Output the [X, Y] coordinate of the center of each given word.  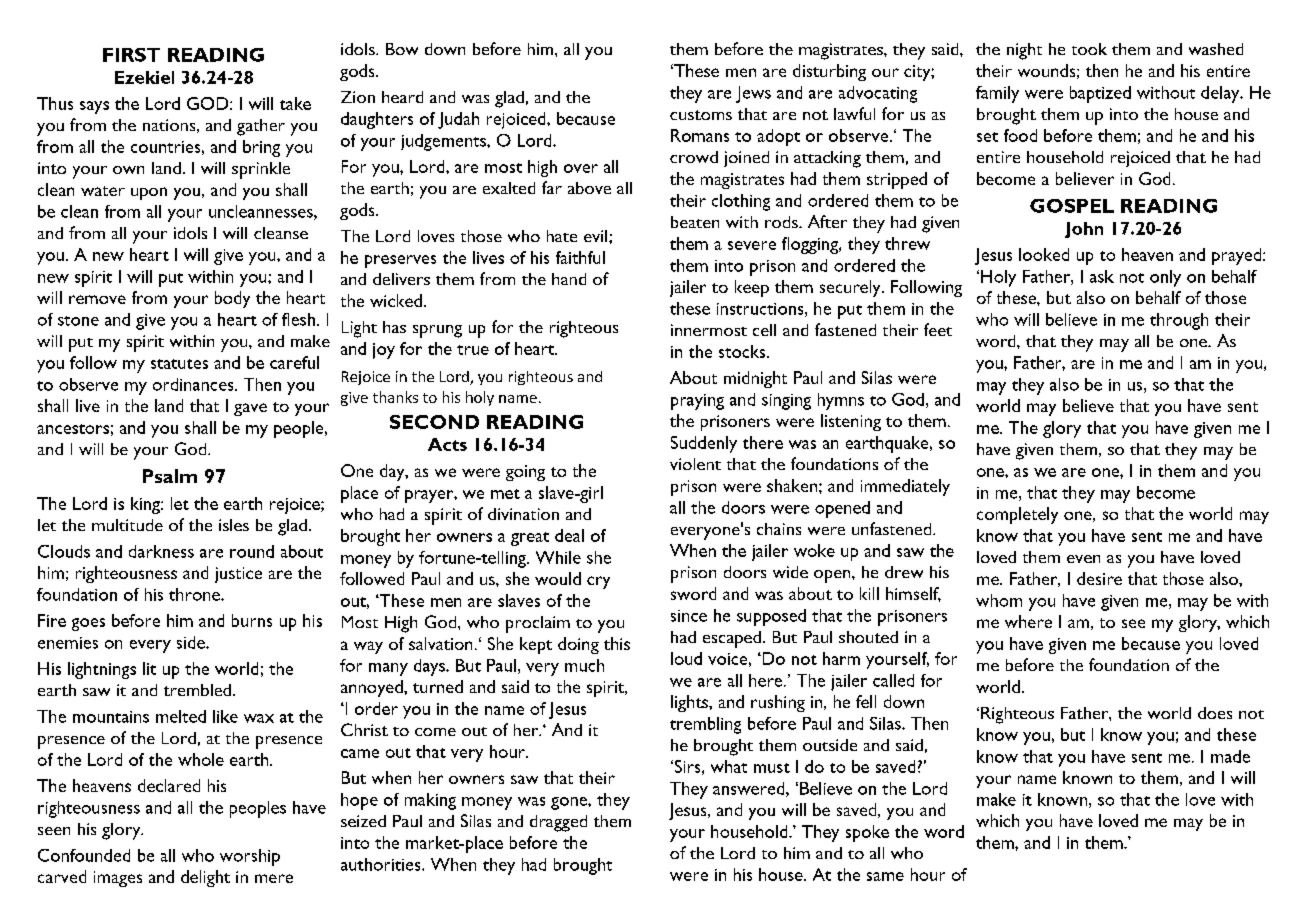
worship [250, 857]
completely [1017, 515]
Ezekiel [144, 77]
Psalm [170, 476]
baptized [1100, 94]
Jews [753, 94]
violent [695, 464]
